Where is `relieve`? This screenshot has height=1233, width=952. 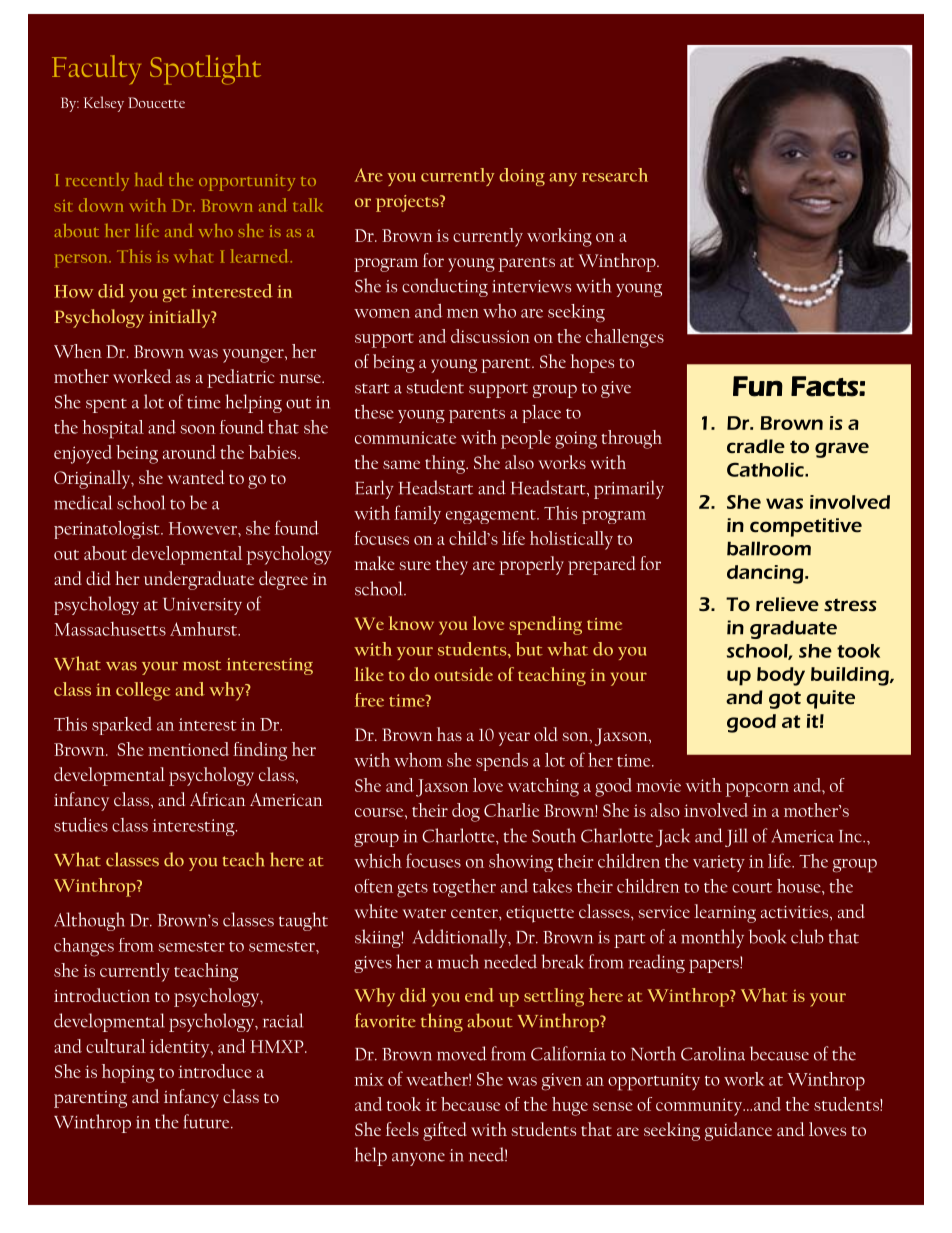
relieve is located at coordinates (787, 604).
